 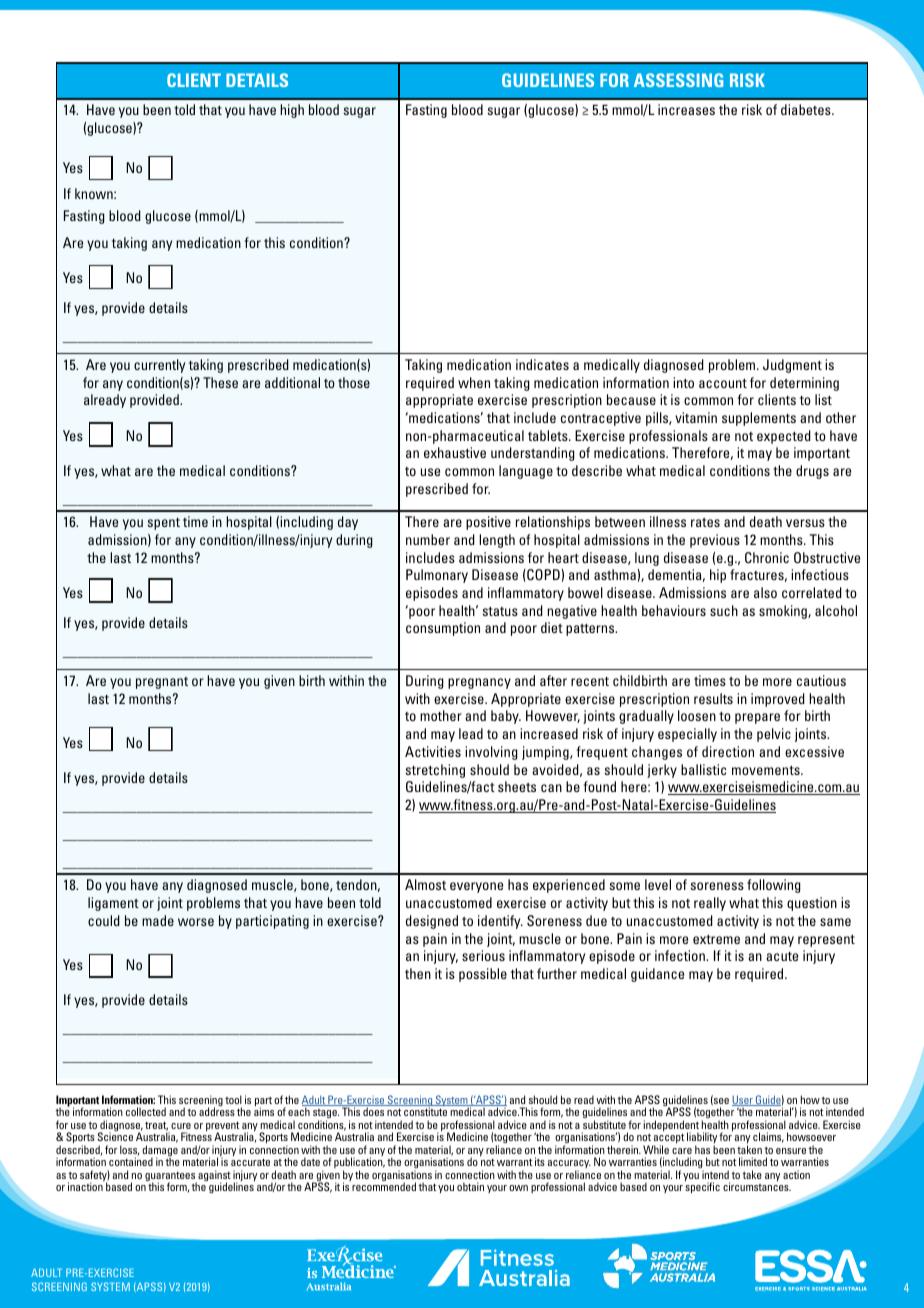 What do you see at coordinates (476, 887) in the screenshot?
I see `everyone` at bounding box center [476, 887].
